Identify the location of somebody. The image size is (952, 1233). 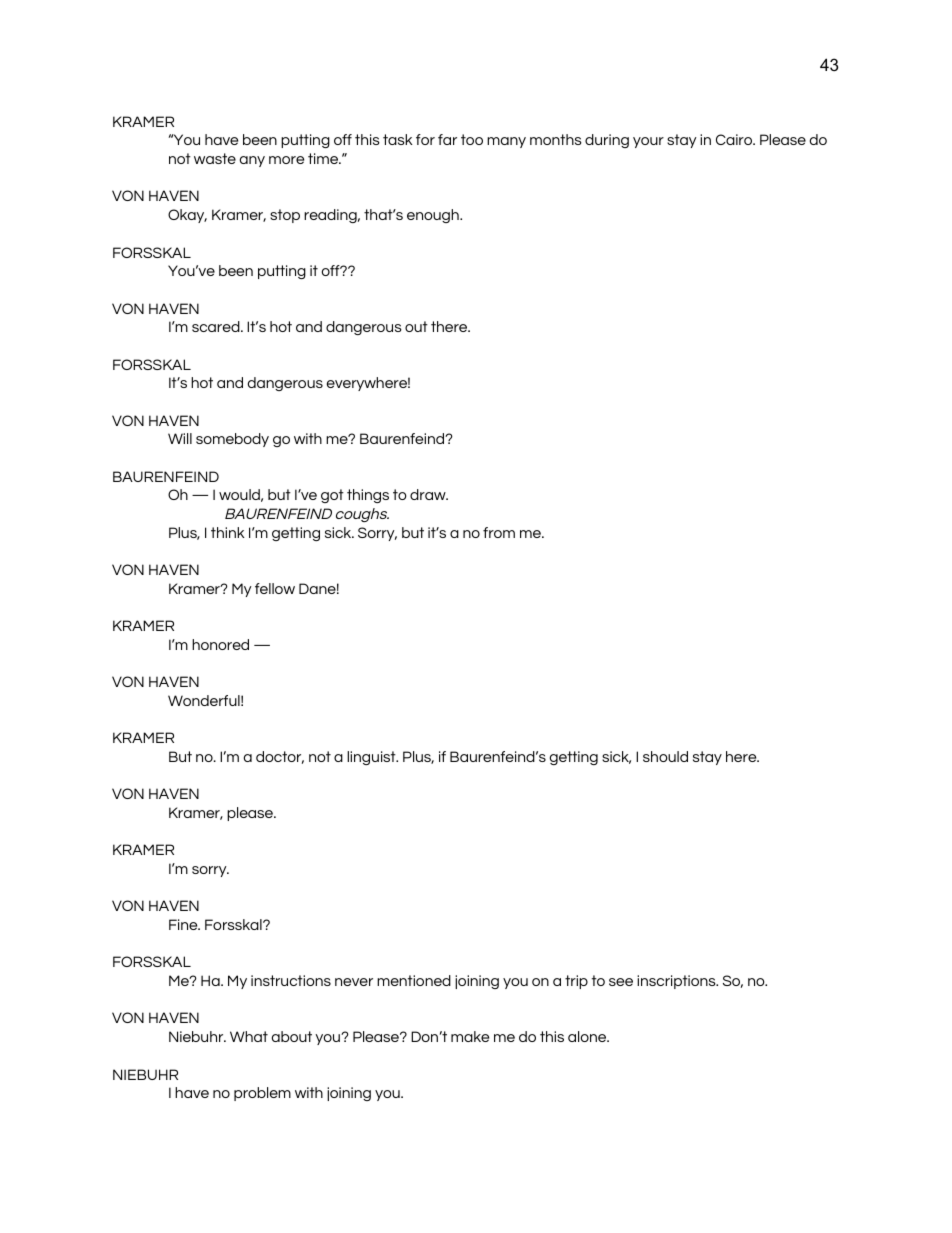
(232, 440).
